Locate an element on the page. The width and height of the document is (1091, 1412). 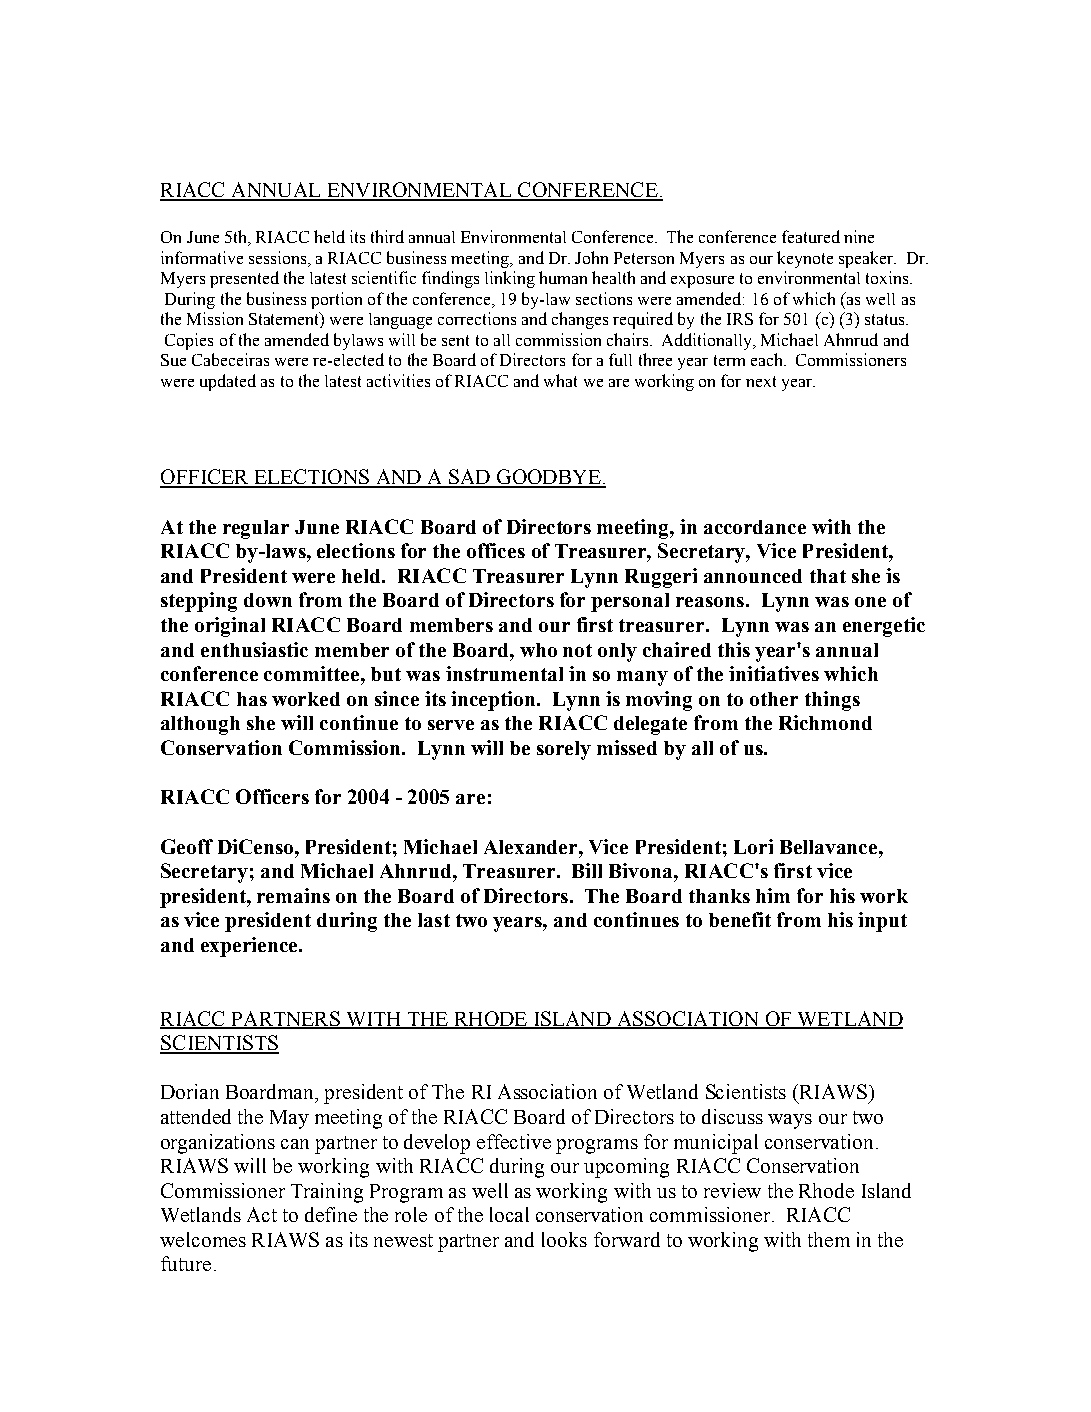
linking is located at coordinates (510, 279).
